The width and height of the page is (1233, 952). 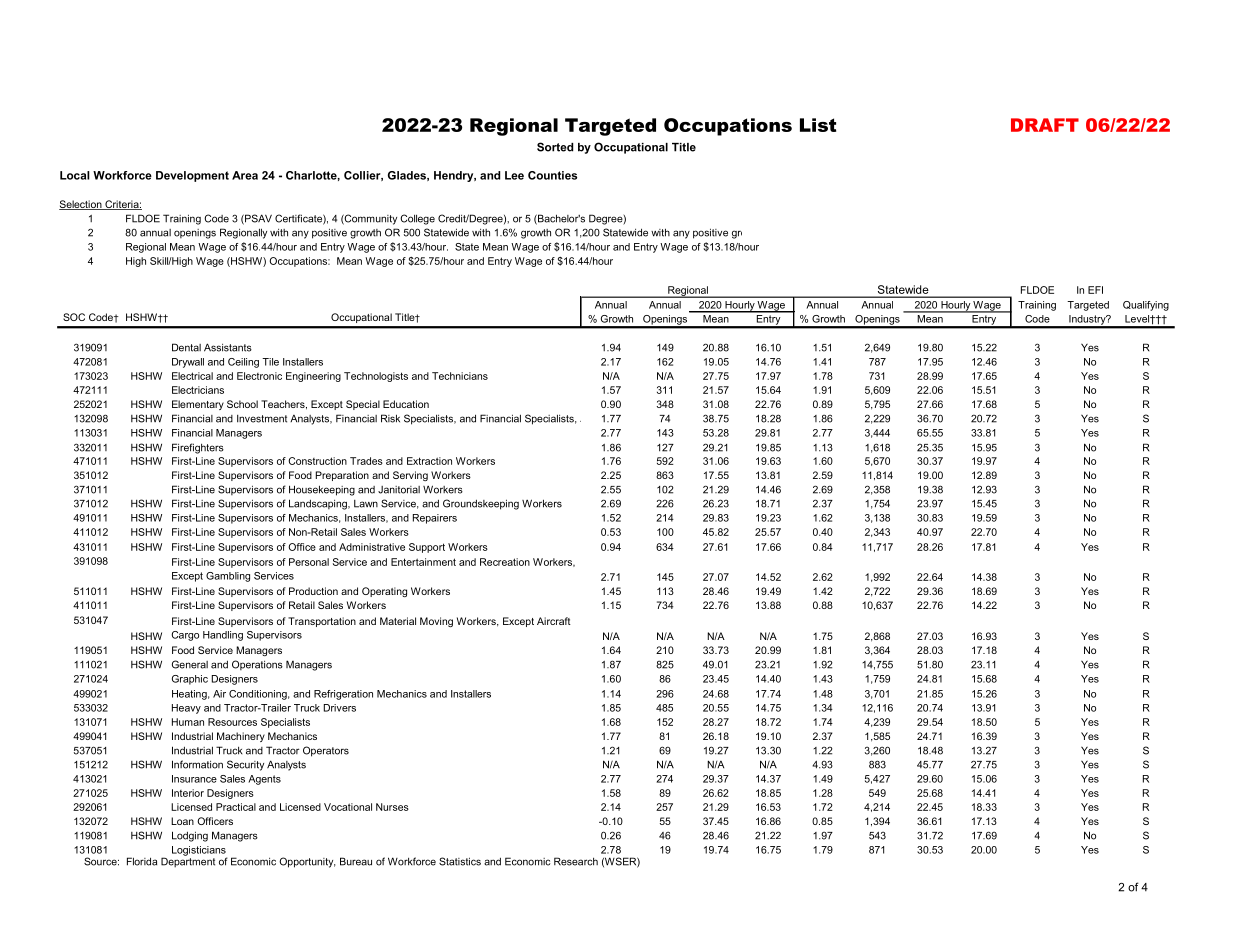 What do you see at coordinates (1045, 125) in the page?
I see `DRAFT` at bounding box center [1045, 125].
